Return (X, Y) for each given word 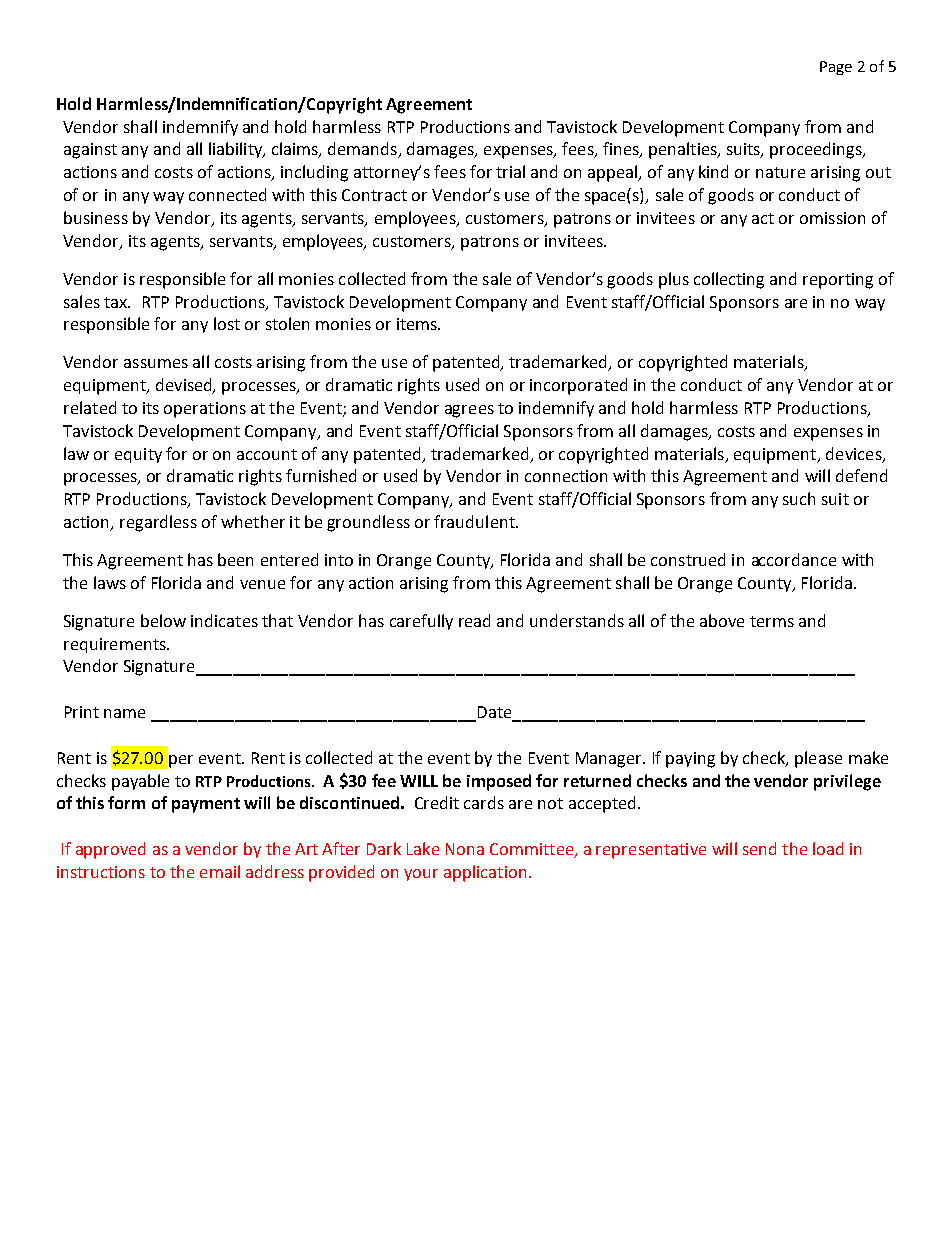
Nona (465, 849)
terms (772, 621)
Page (836, 68)
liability (237, 150)
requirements (116, 645)
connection (566, 476)
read (474, 620)
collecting (729, 280)
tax (117, 302)
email (220, 871)
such (799, 498)
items (418, 324)
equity (138, 455)
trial (510, 171)
